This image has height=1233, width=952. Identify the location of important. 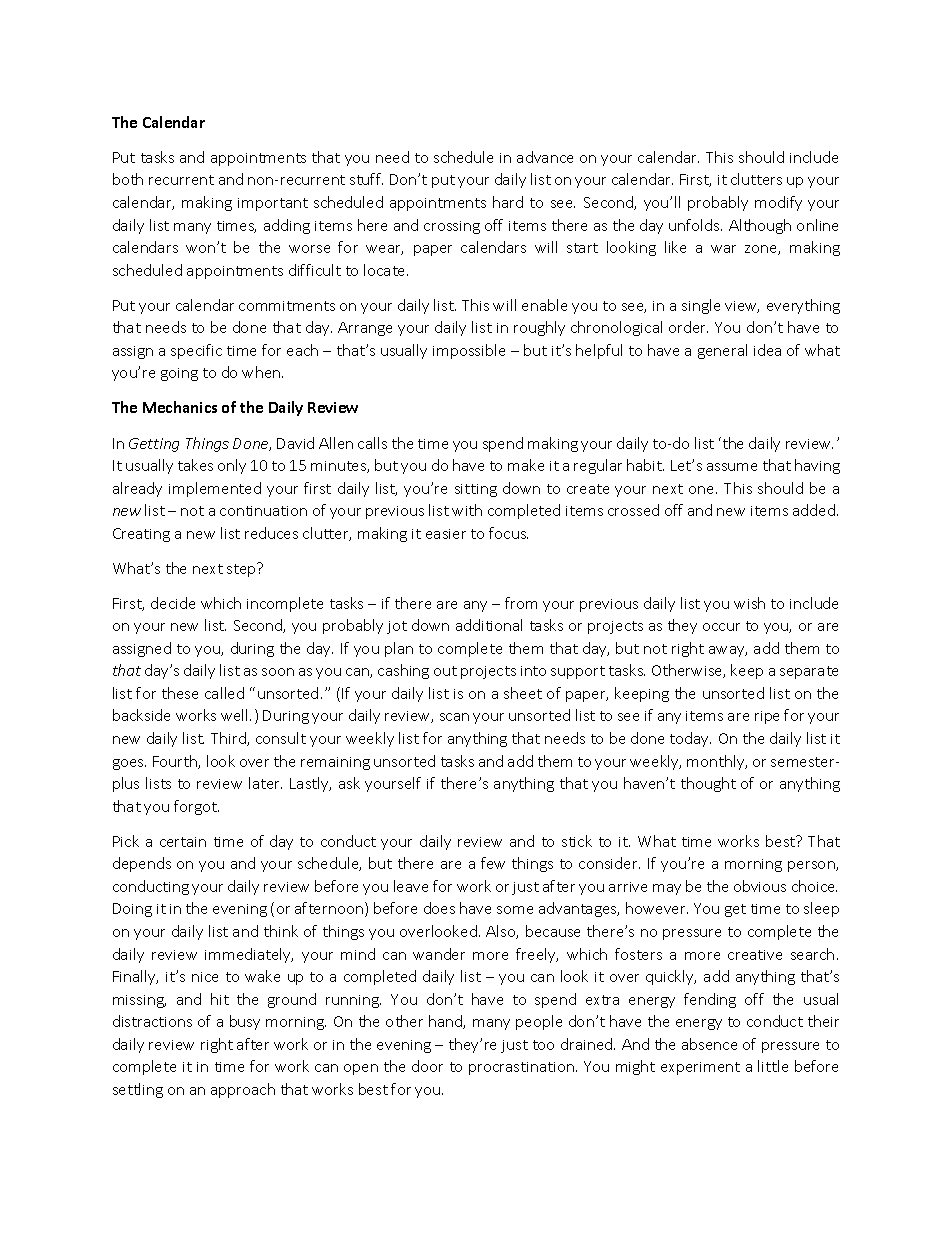
(273, 204).
